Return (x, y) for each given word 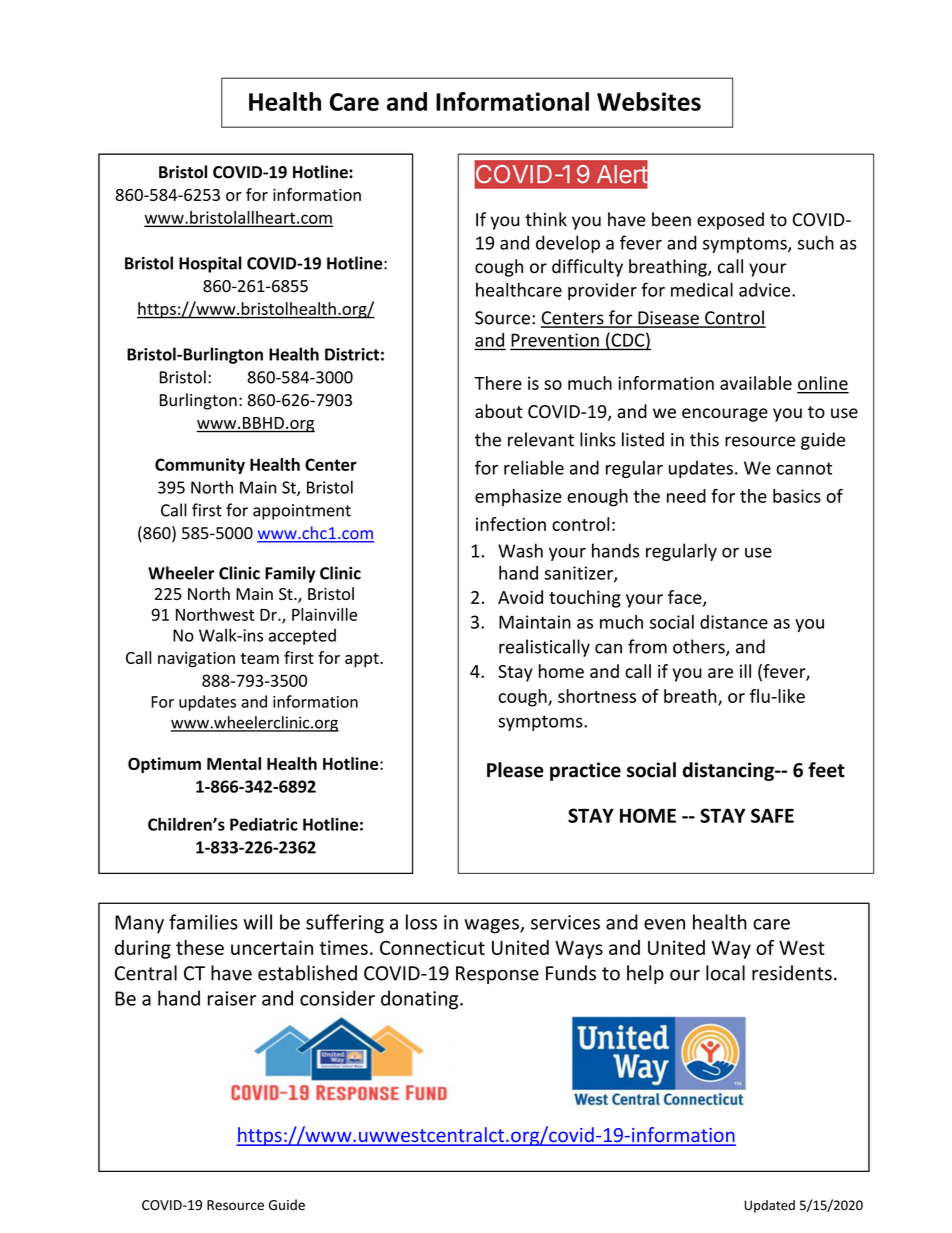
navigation (196, 659)
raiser (232, 998)
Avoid (520, 597)
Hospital (210, 264)
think (546, 219)
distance (734, 622)
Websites (649, 101)
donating (421, 1000)
